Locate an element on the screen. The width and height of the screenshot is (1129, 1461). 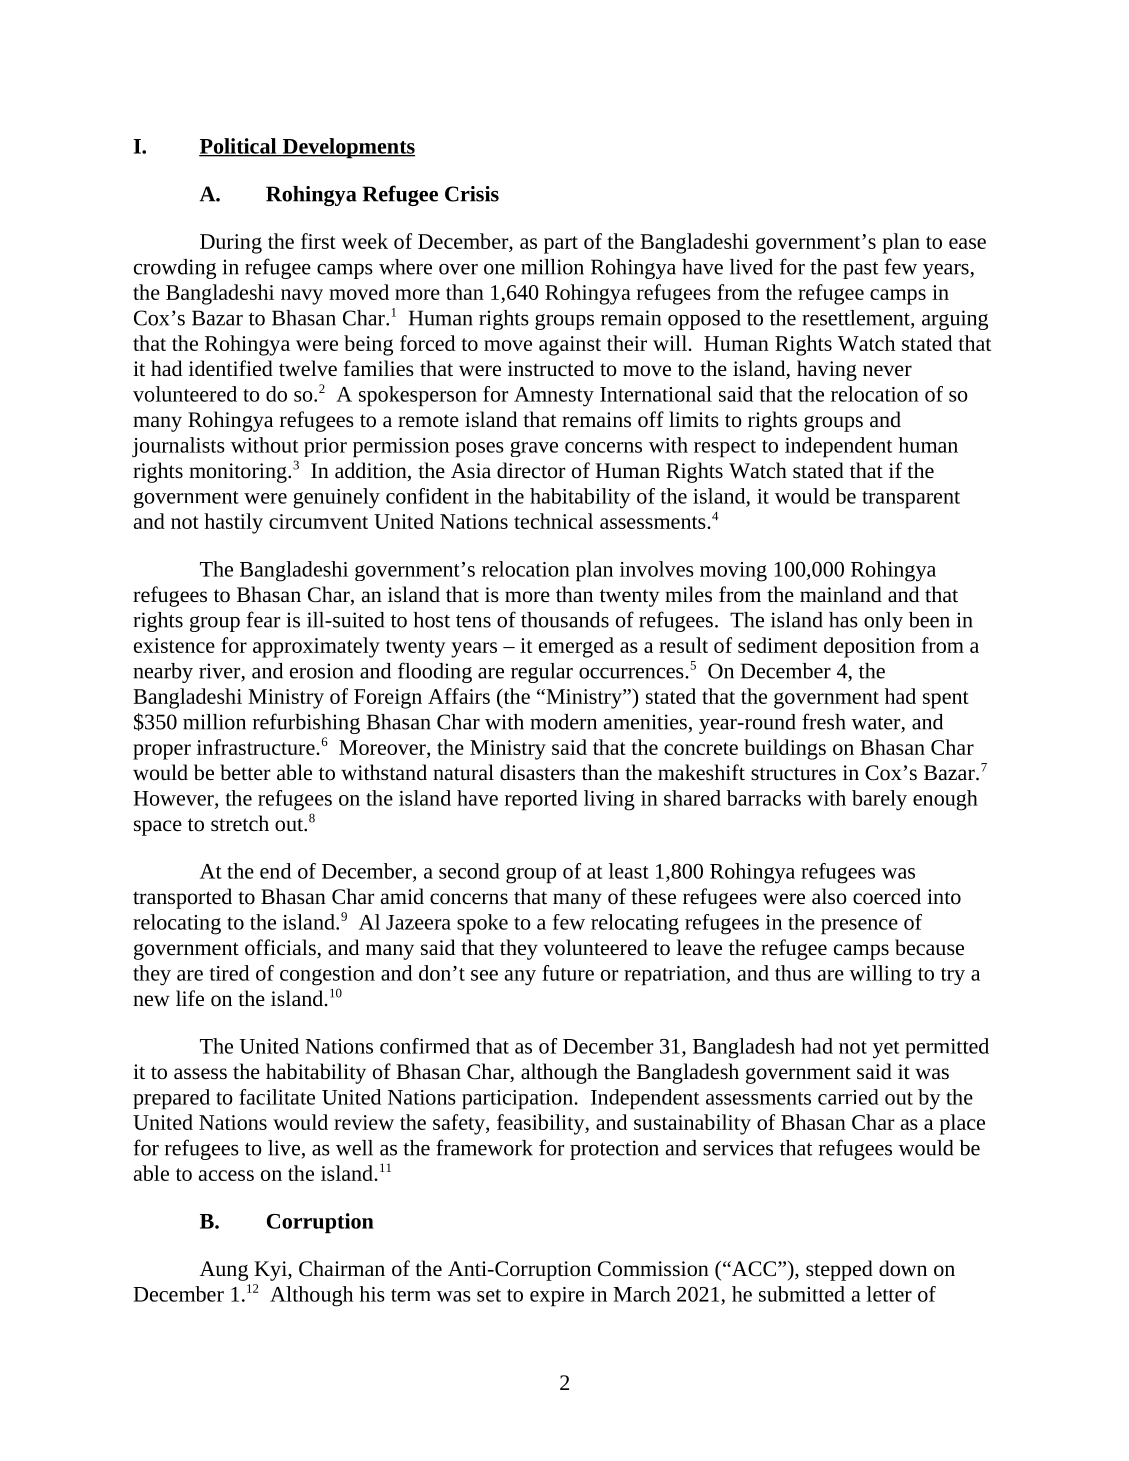
Political is located at coordinates (239, 147).
